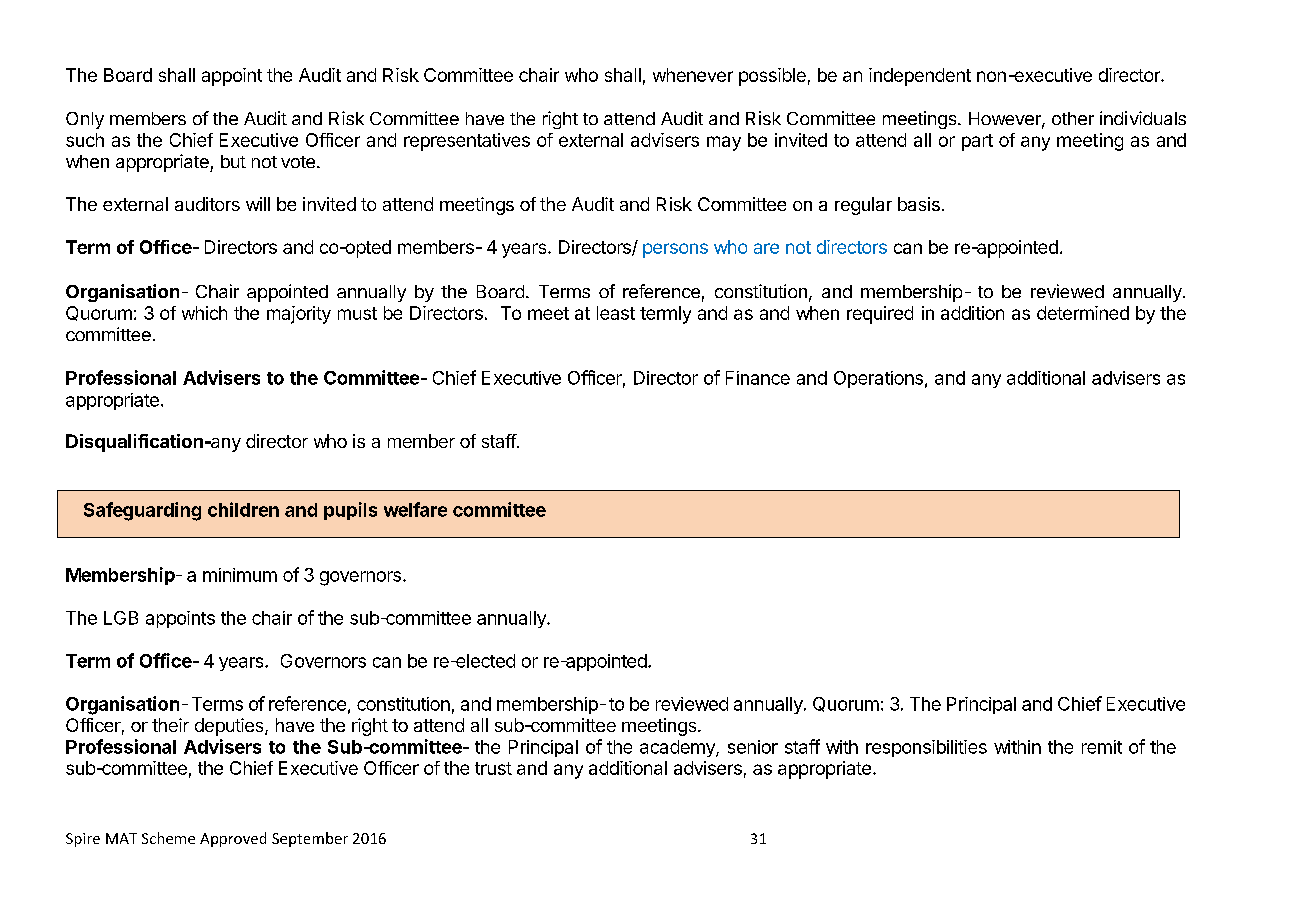 The width and height of the screenshot is (1307, 924). What do you see at coordinates (1073, 118) in the screenshot?
I see `other` at bounding box center [1073, 118].
